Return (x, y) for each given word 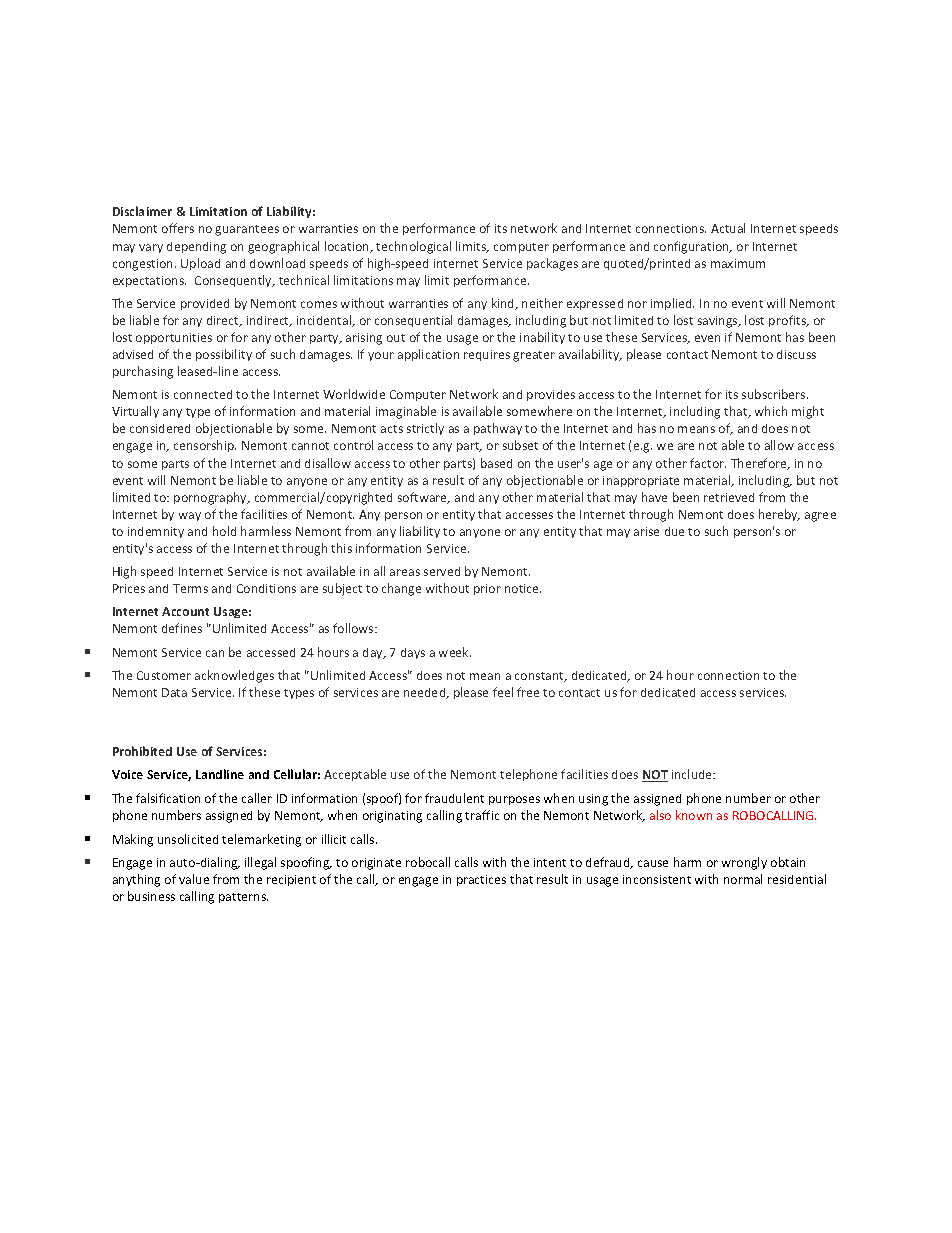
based (496, 463)
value (194, 879)
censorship (205, 446)
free (528, 692)
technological (413, 247)
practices (481, 880)
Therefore (760, 464)
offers (178, 228)
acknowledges (234, 676)
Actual (728, 228)
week (455, 652)
